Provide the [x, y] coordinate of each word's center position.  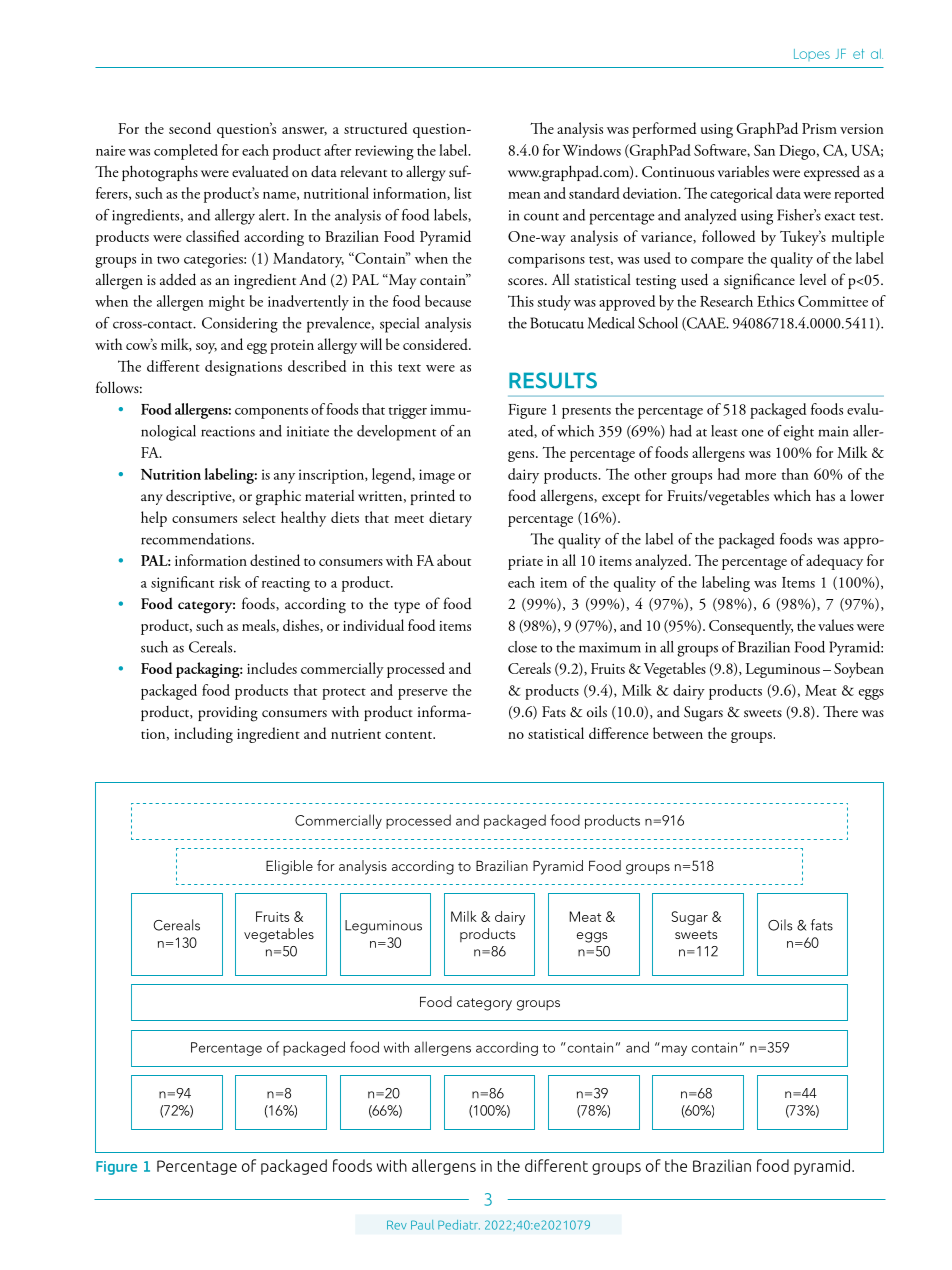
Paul [422, 1225]
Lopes [812, 55]
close [522, 647]
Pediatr [459, 1225]
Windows [592, 150]
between [678, 733]
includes [272, 668]
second [190, 128]
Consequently [751, 627]
